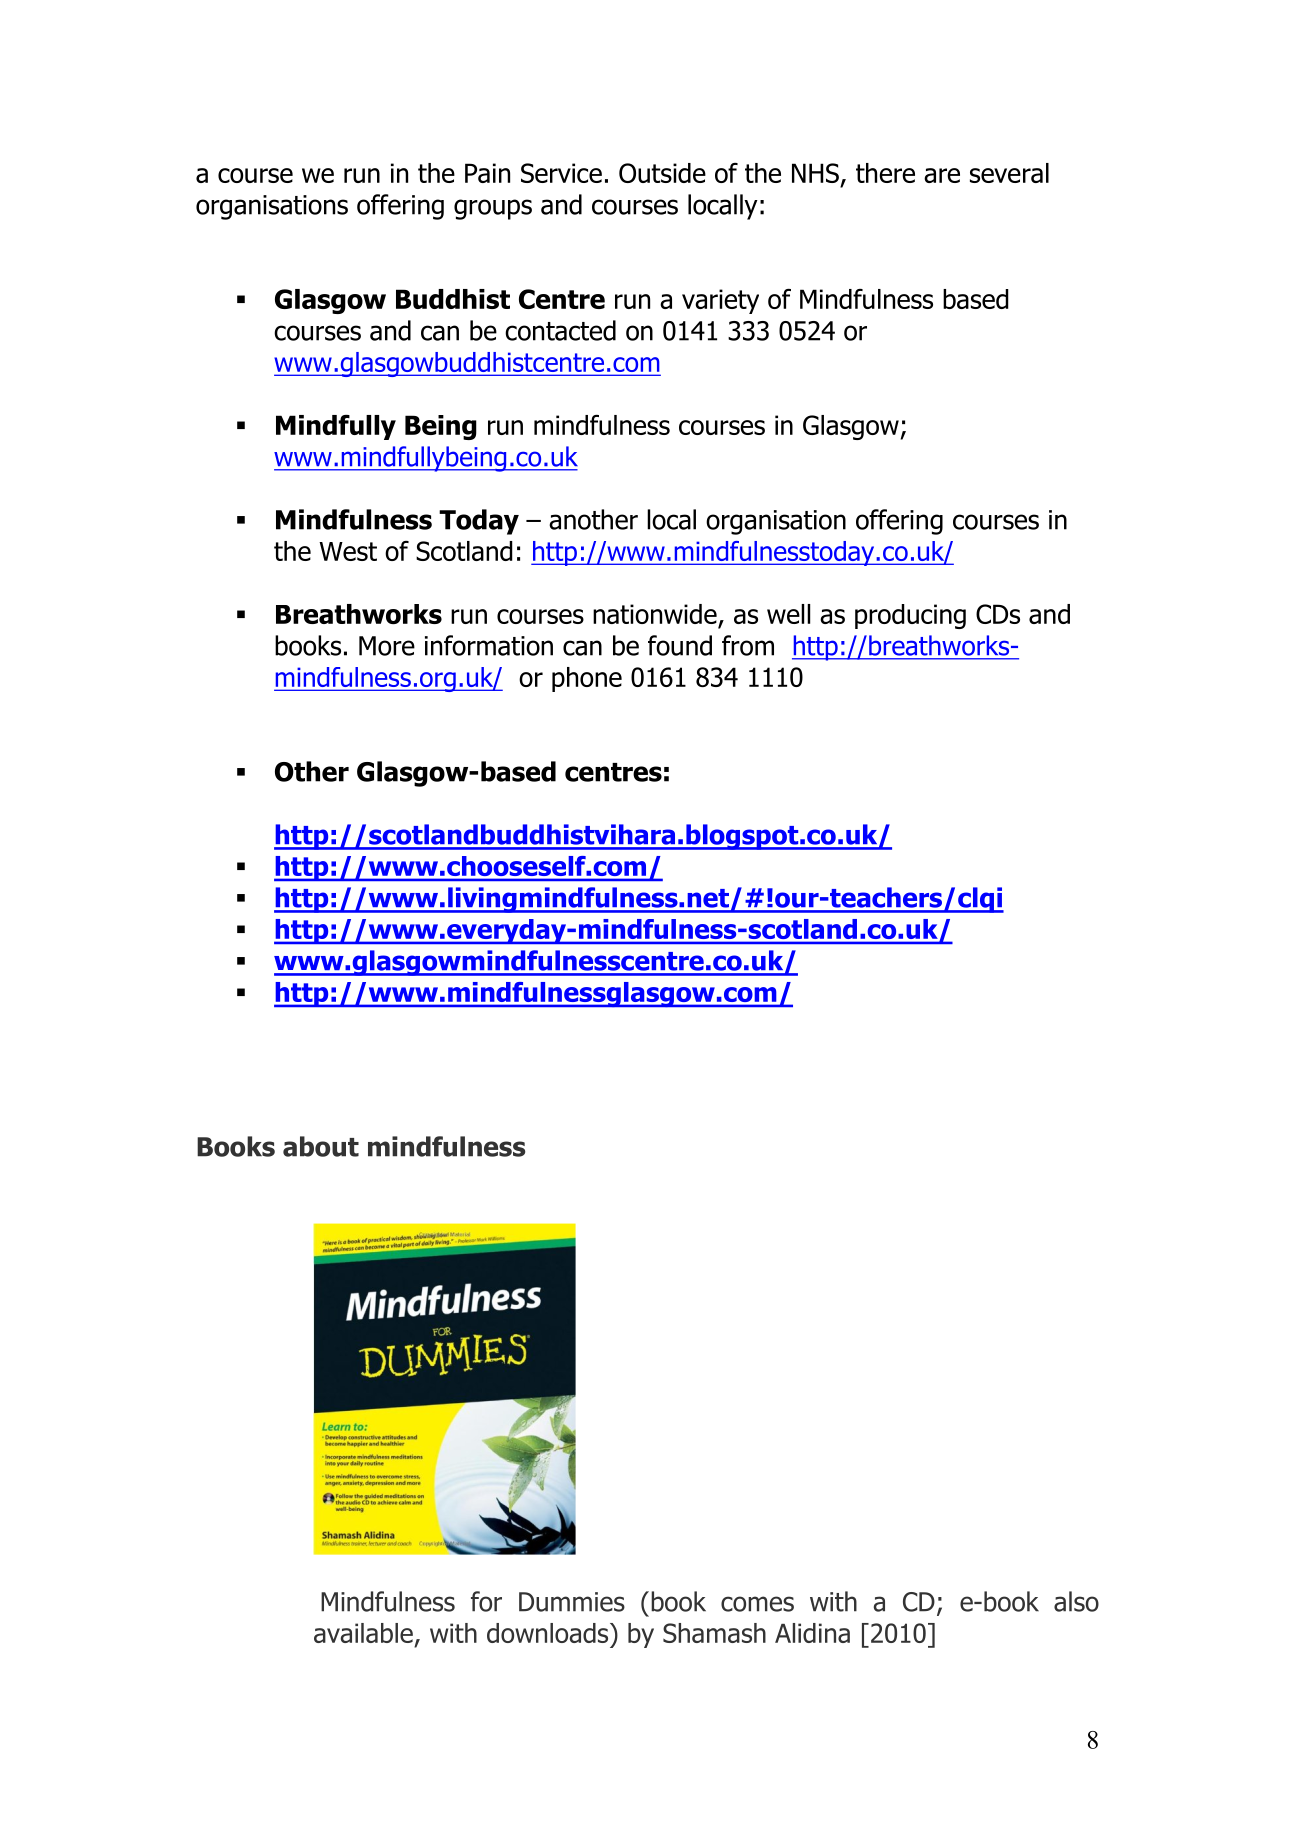 This document has height=1831, width=1295. Describe the element at coordinates (363, 1633) in the document. I see `available` at that location.
